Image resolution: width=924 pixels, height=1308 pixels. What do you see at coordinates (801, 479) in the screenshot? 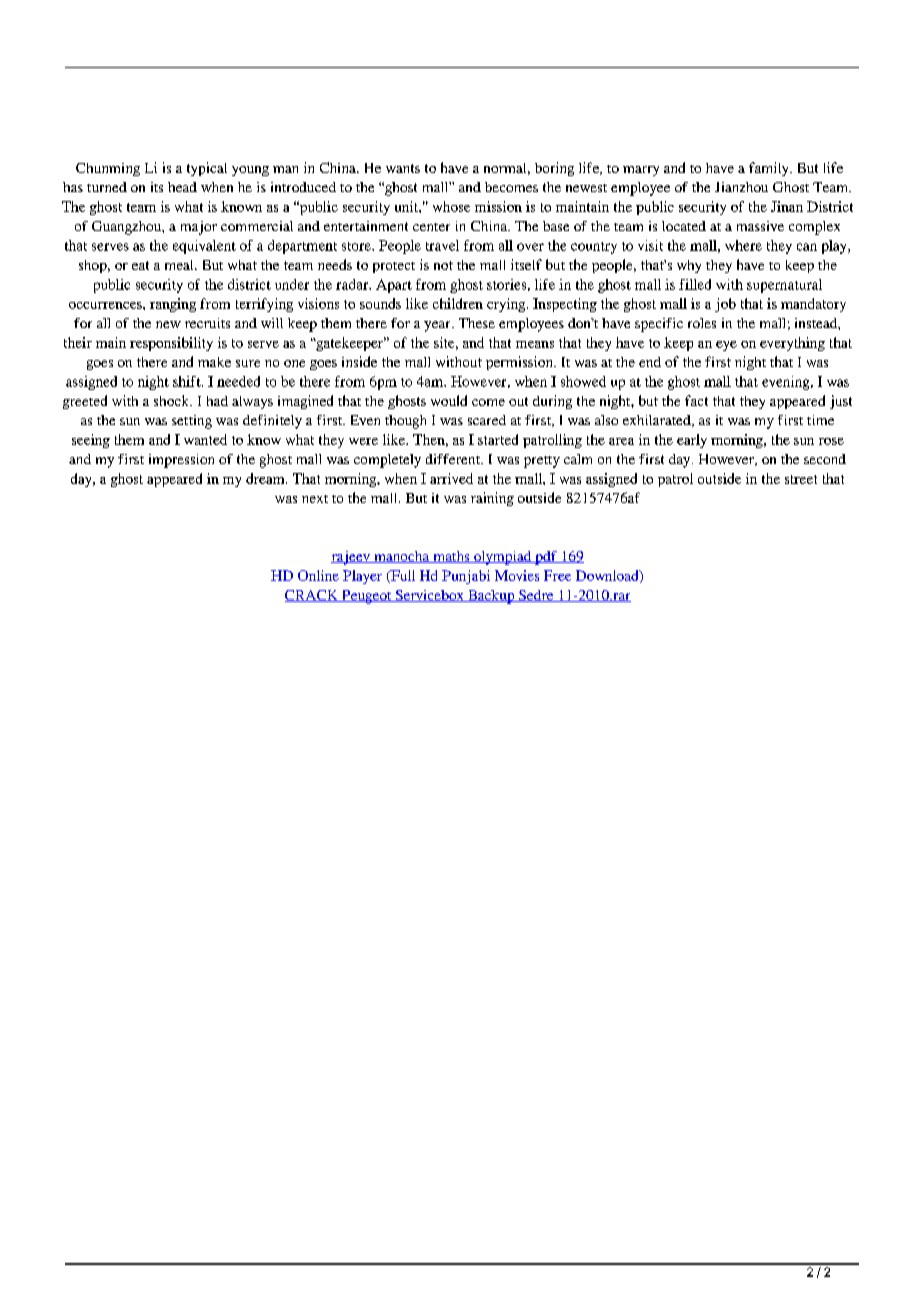
I see `street` at bounding box center [801, 479].
